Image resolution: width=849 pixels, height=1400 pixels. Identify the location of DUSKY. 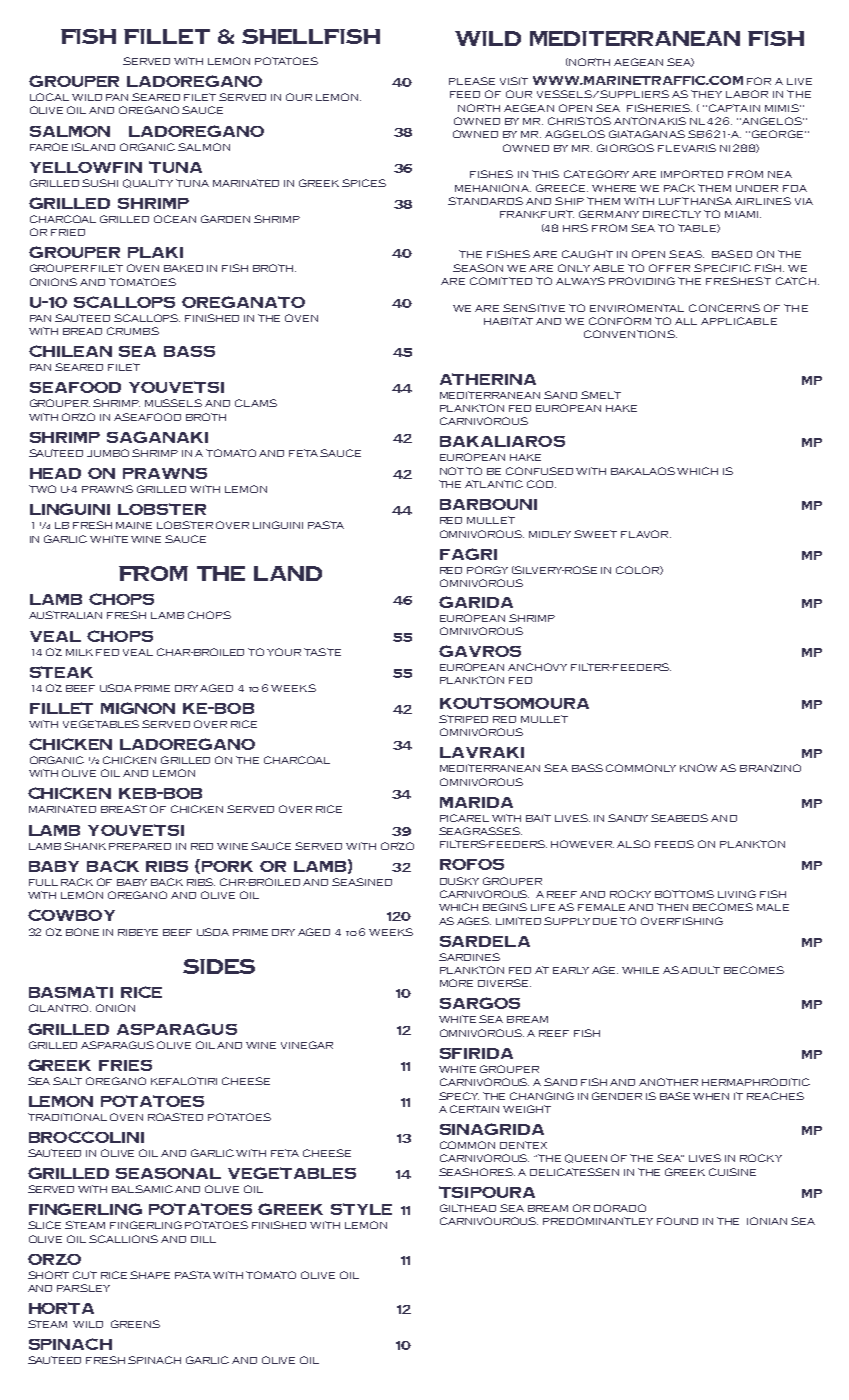
(459, 881).
